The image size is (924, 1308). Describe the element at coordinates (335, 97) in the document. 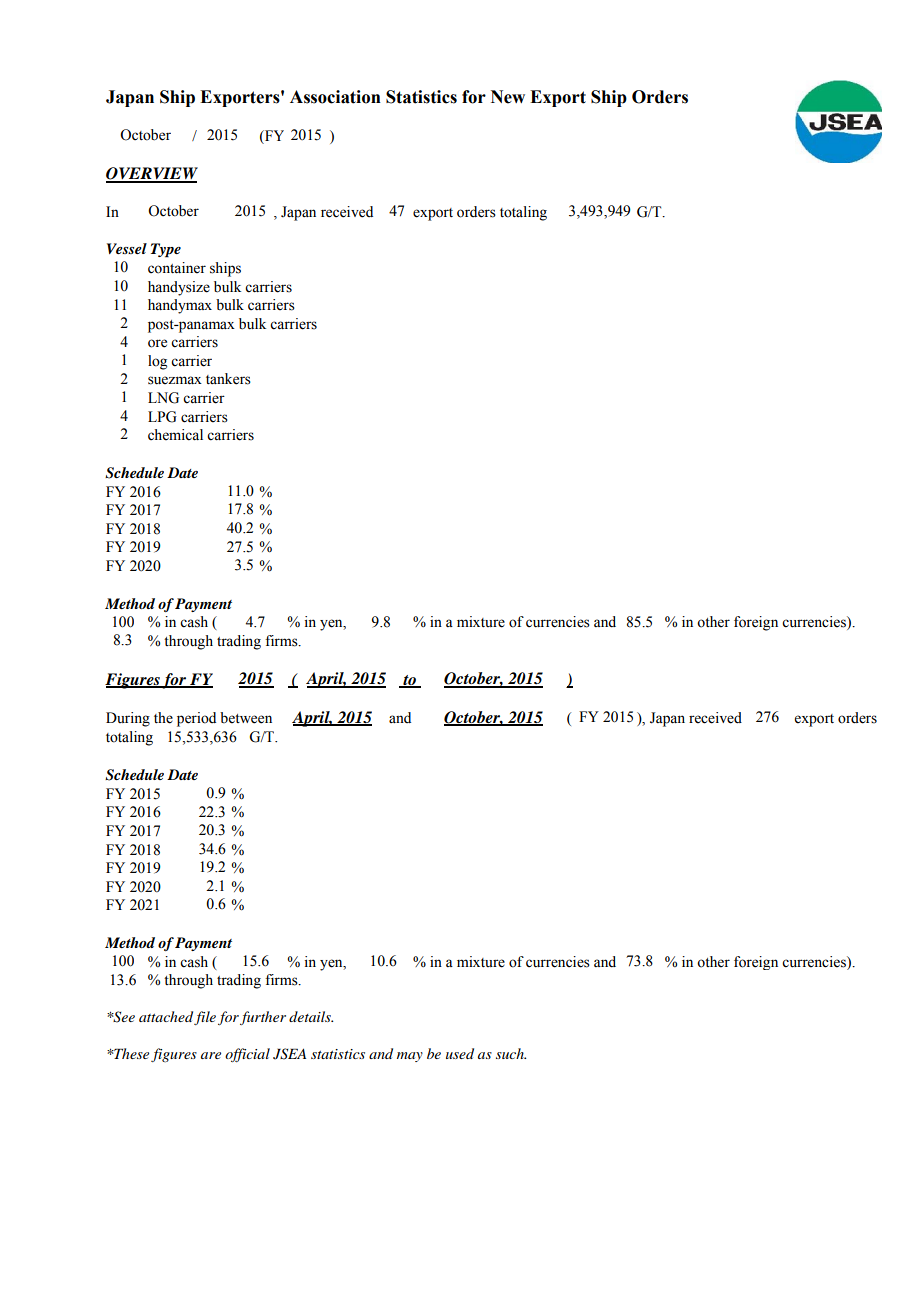

I see `Association` at that location.
